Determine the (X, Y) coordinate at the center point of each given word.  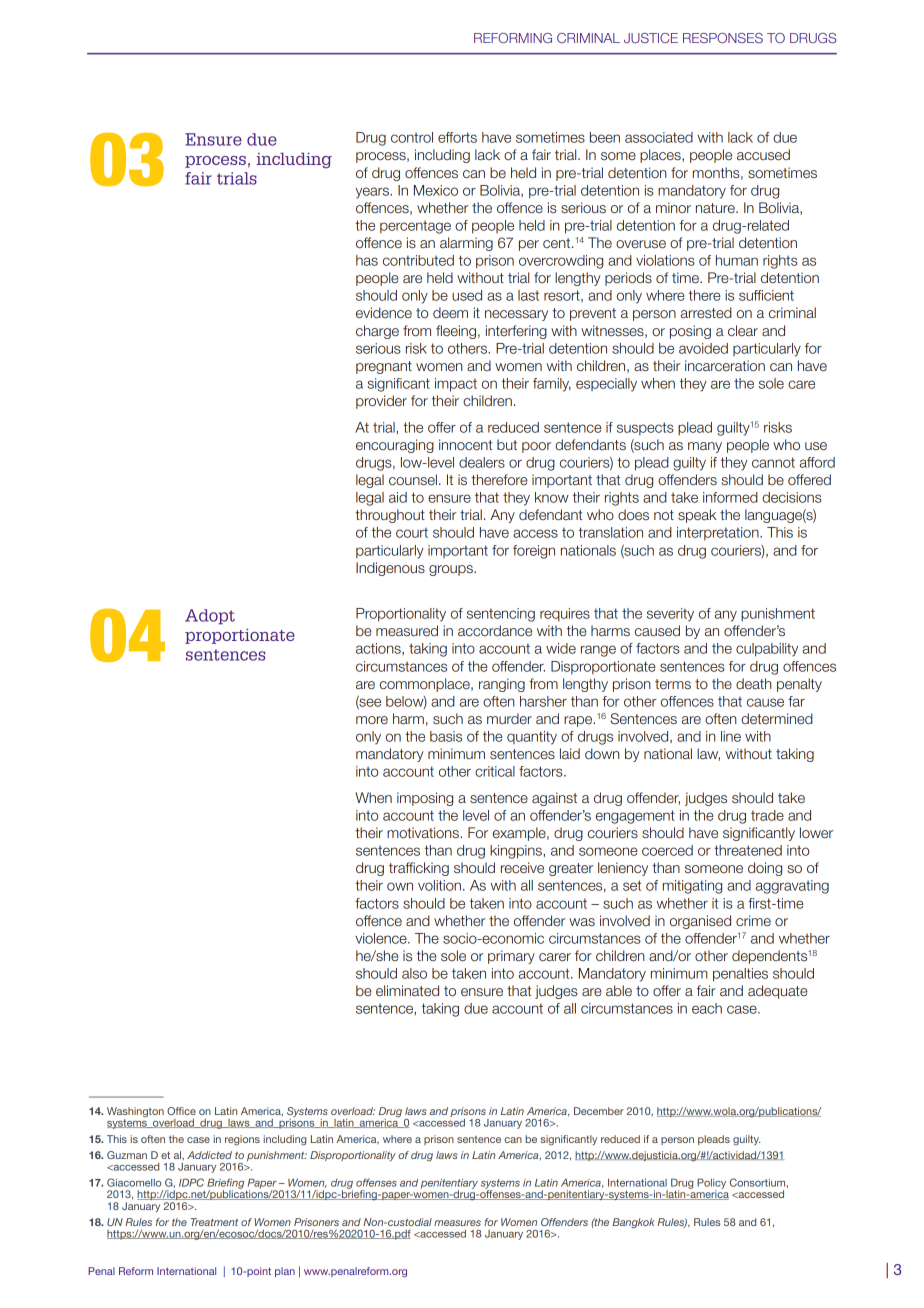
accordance (495, 630)
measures (457, 1223)
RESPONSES (723, 38)
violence (382, 938)
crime (753, 920)
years (373, 193)
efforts (457, 137)
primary (511, 957)
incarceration (725, 365)
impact (456, 385)
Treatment (214, 1222)
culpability (767, 650)
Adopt (210, 617)
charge (377, 332)
